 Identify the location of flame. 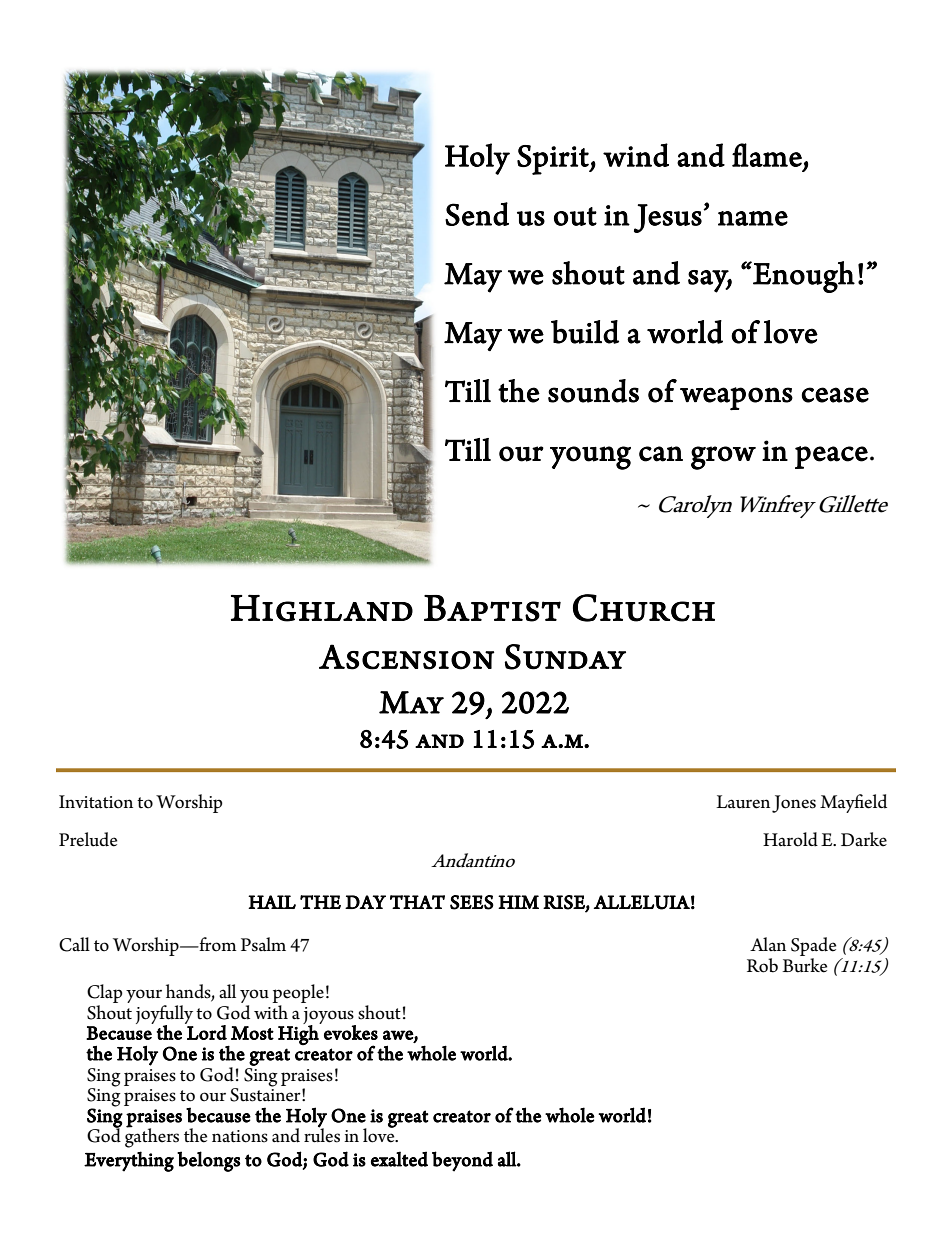
(767, 155).
